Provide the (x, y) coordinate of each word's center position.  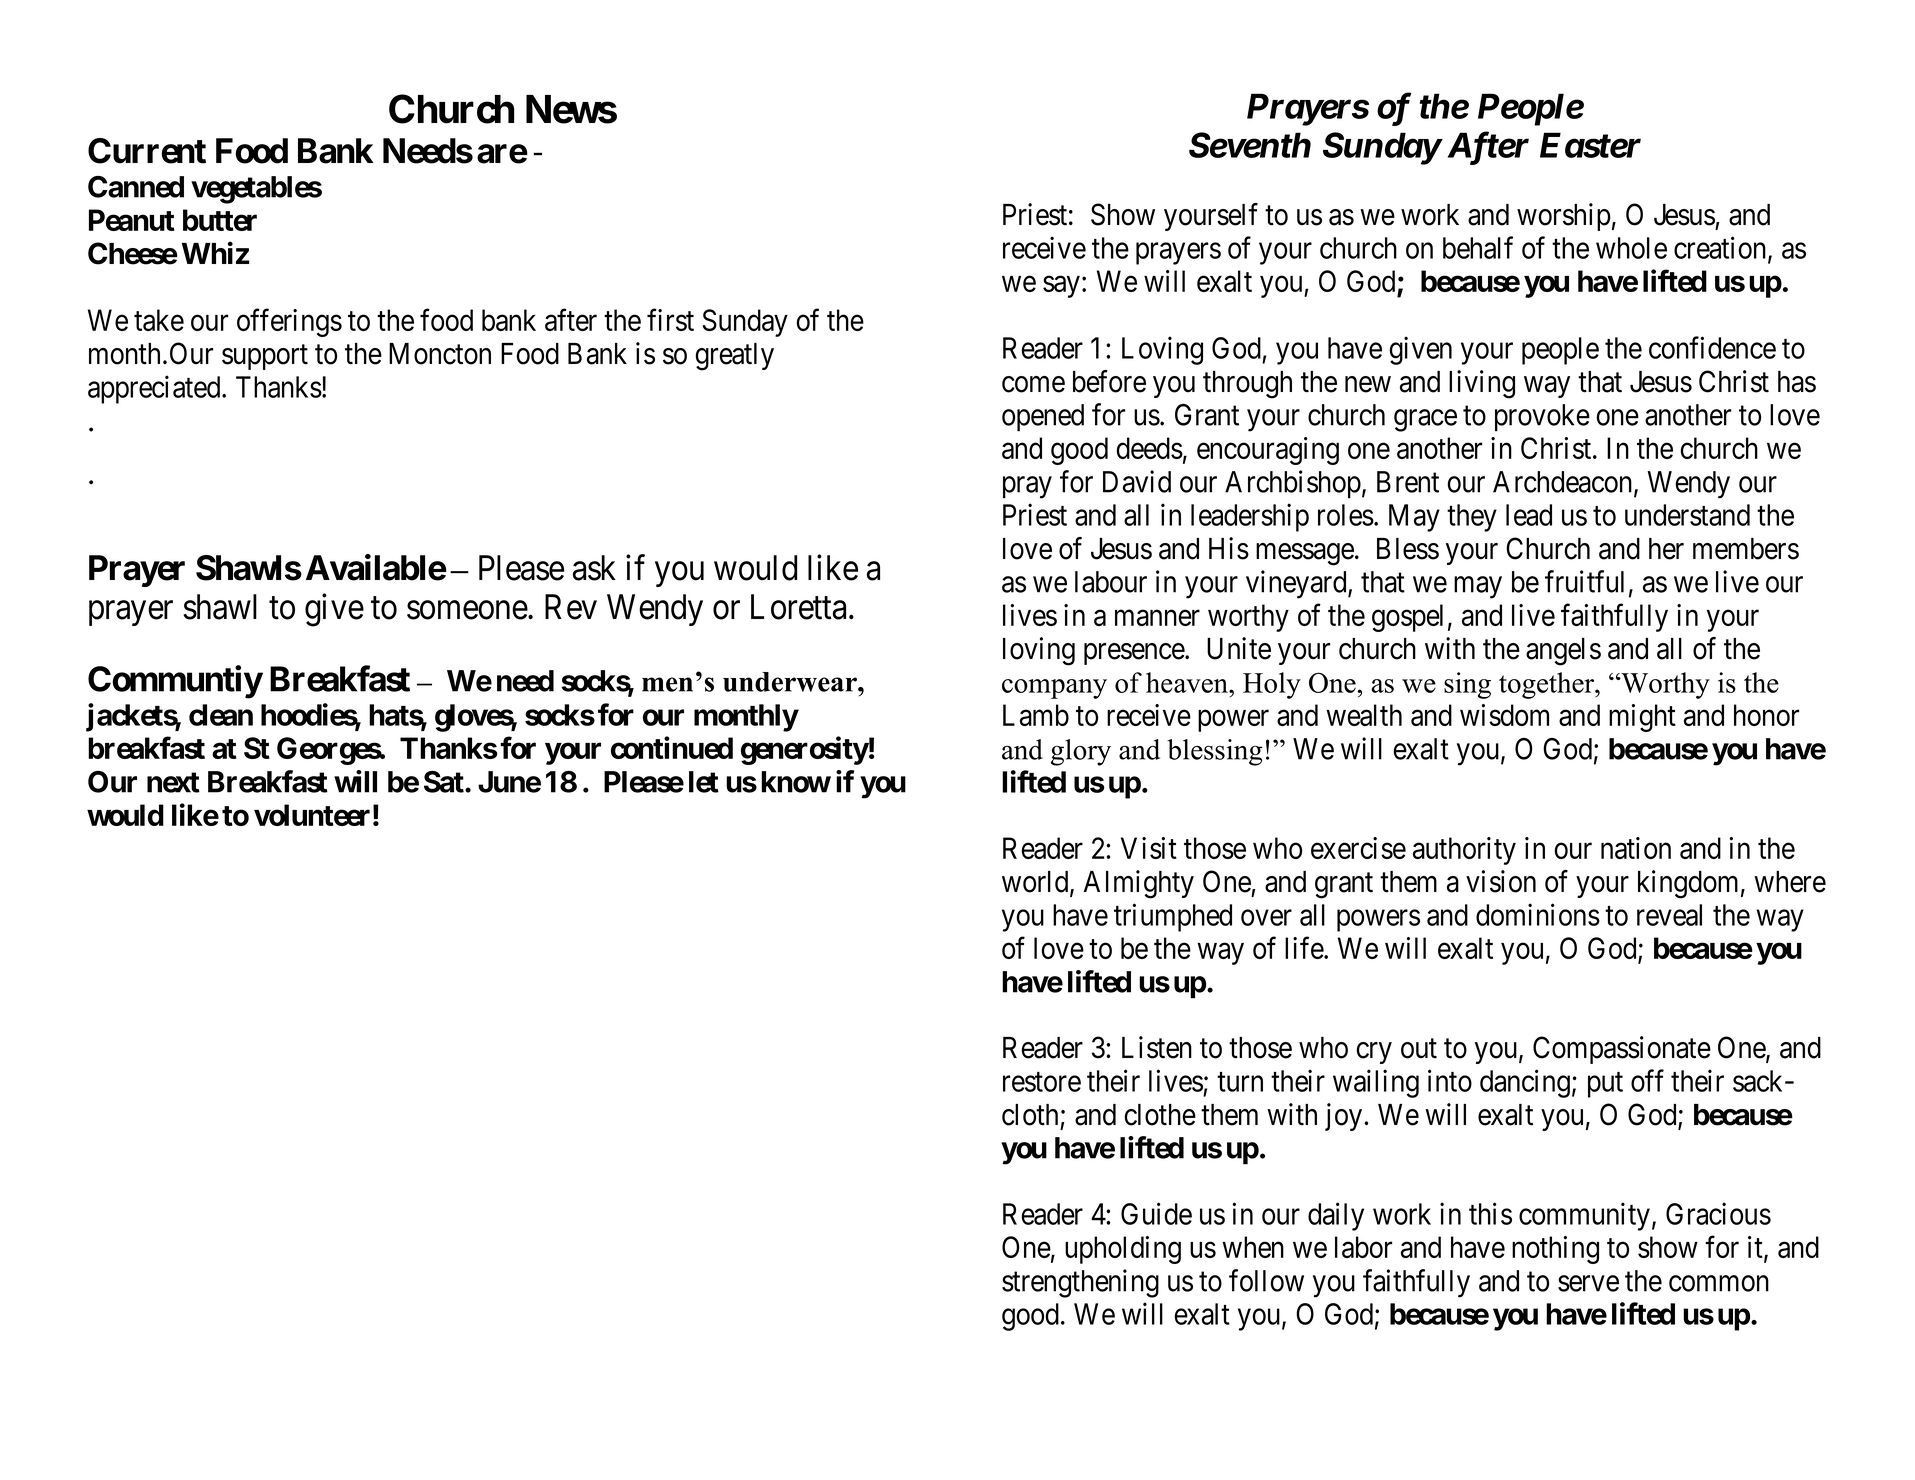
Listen (1157, 1047)
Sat (445, 782)
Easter (1590, 145)
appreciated (155, 389)
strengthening (1080, 1283)
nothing (1555, 1250)
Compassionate (1622, 1050)
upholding (1123, 1250)
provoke (1542, 418)
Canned (136, 187)
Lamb (1036, 715)
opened (1043, 418)
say (1061, 287)
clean (221, 715)
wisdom (1504, 715)
